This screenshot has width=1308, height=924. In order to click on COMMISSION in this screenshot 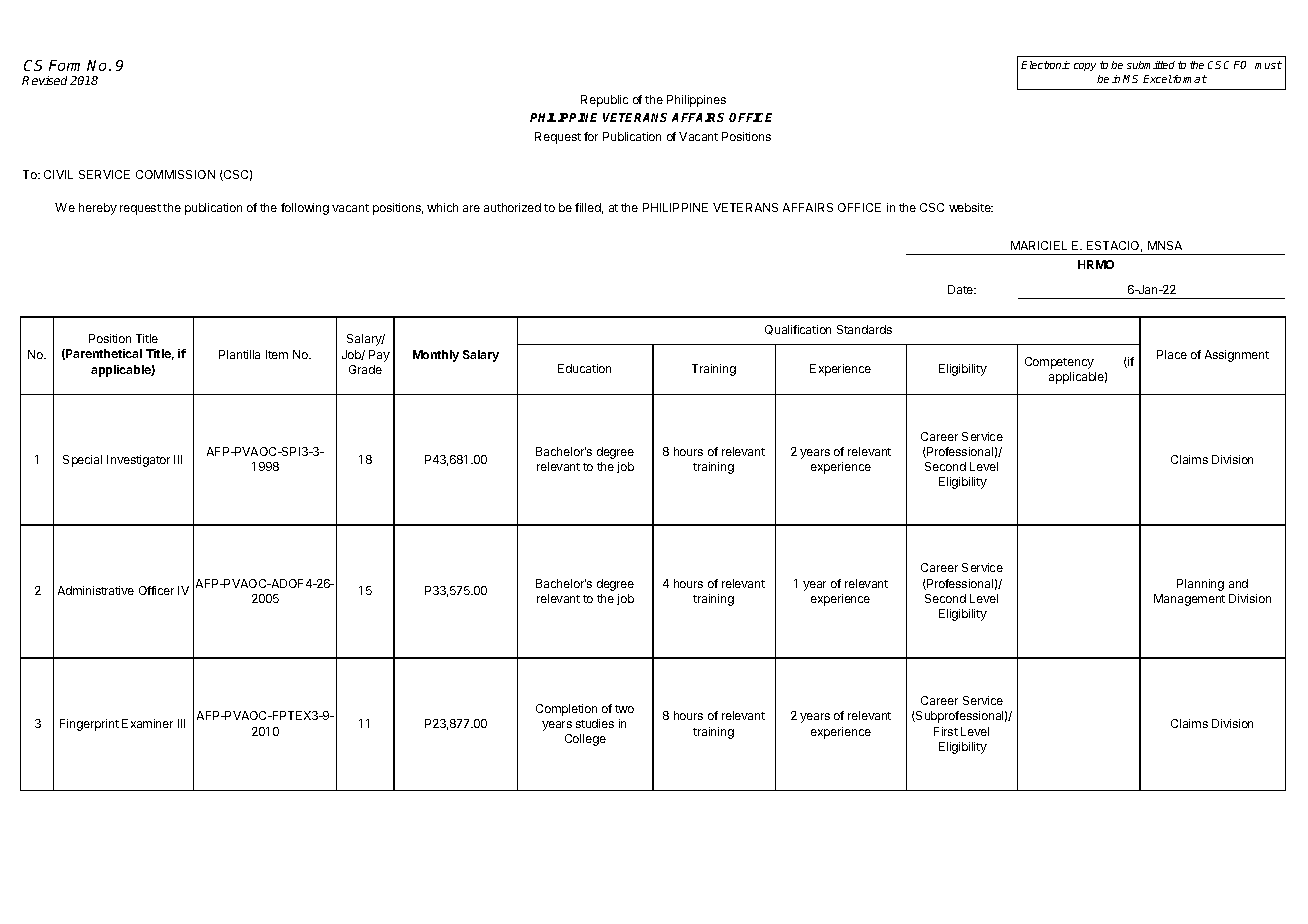, I will do `click(175, 174)`.
